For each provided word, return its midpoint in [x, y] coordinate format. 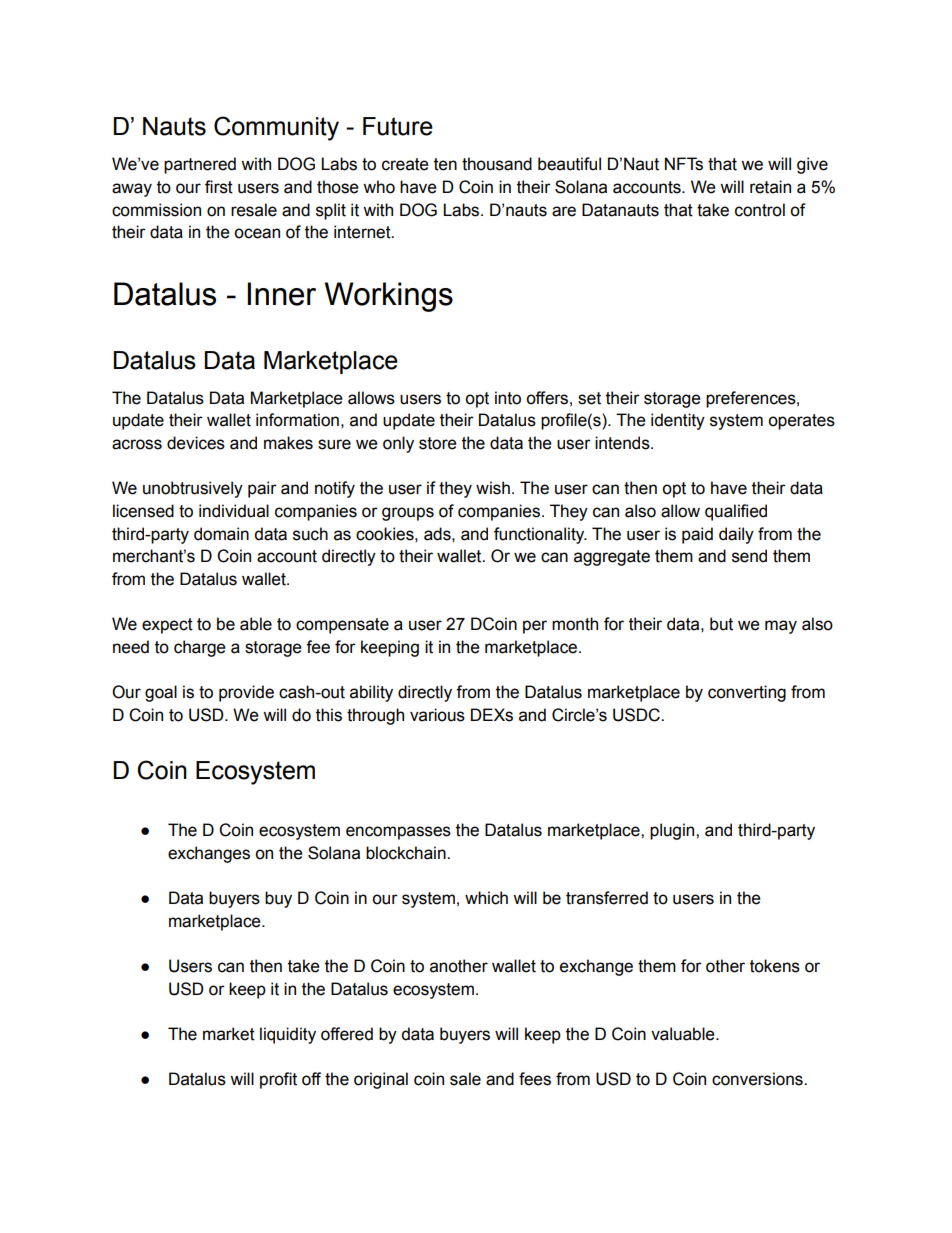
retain [770, 187]
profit [278, 1080]
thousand [497, 164]
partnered [200, 165]
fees [535, 1079]
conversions [758, 1079]
